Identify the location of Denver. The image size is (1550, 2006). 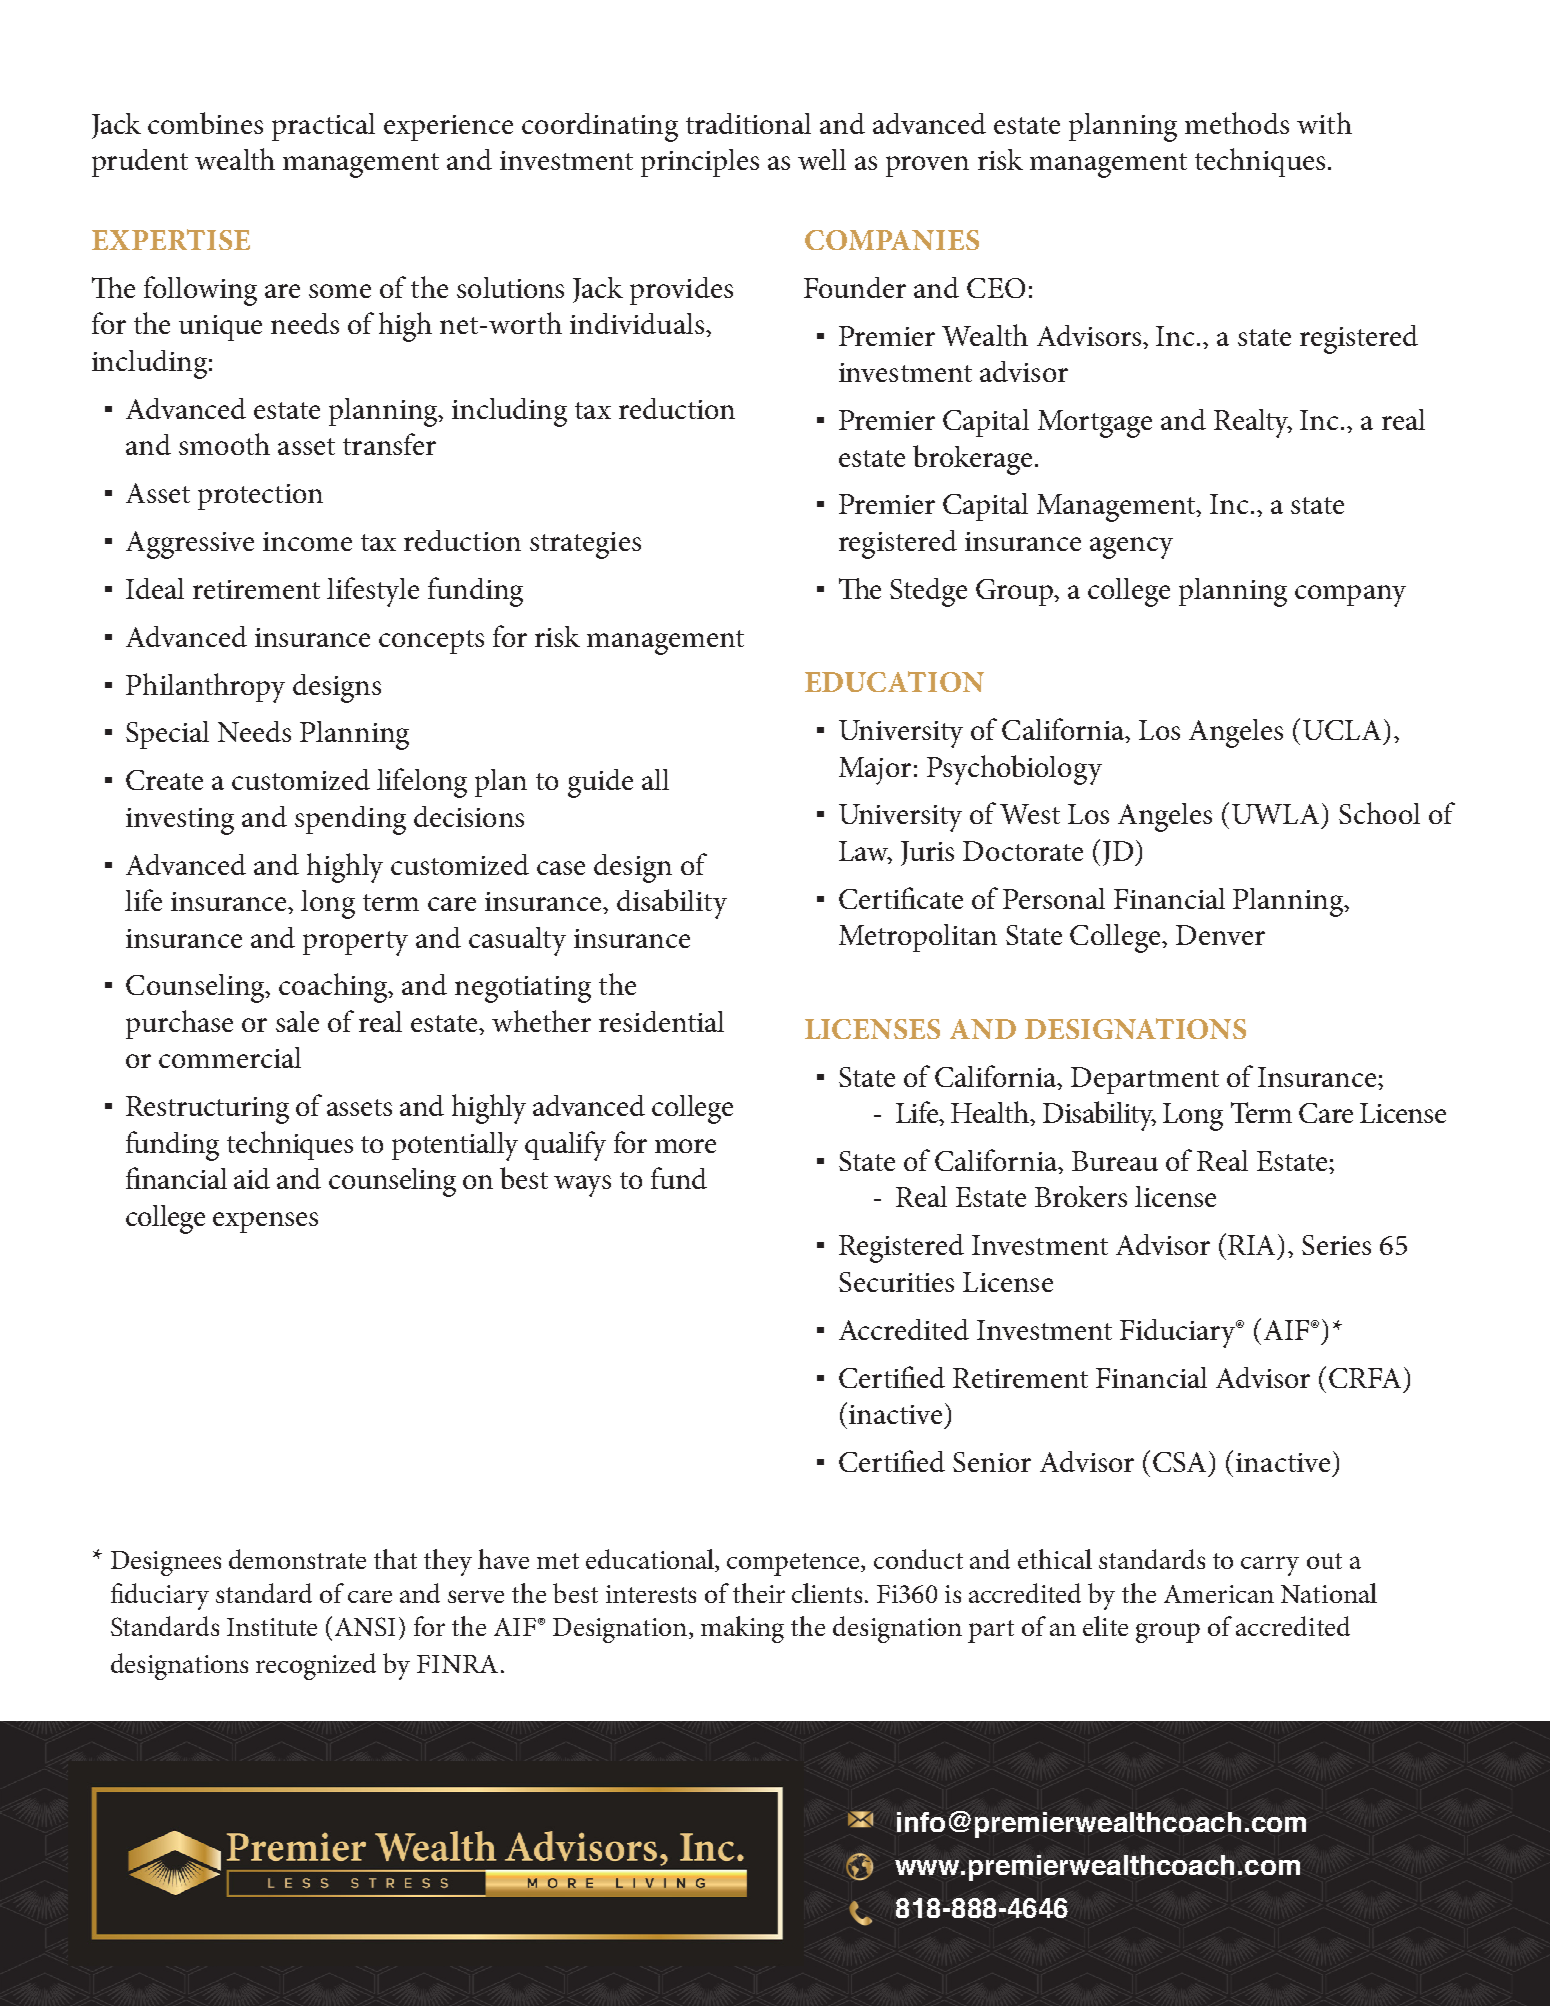
(1220, 935).
